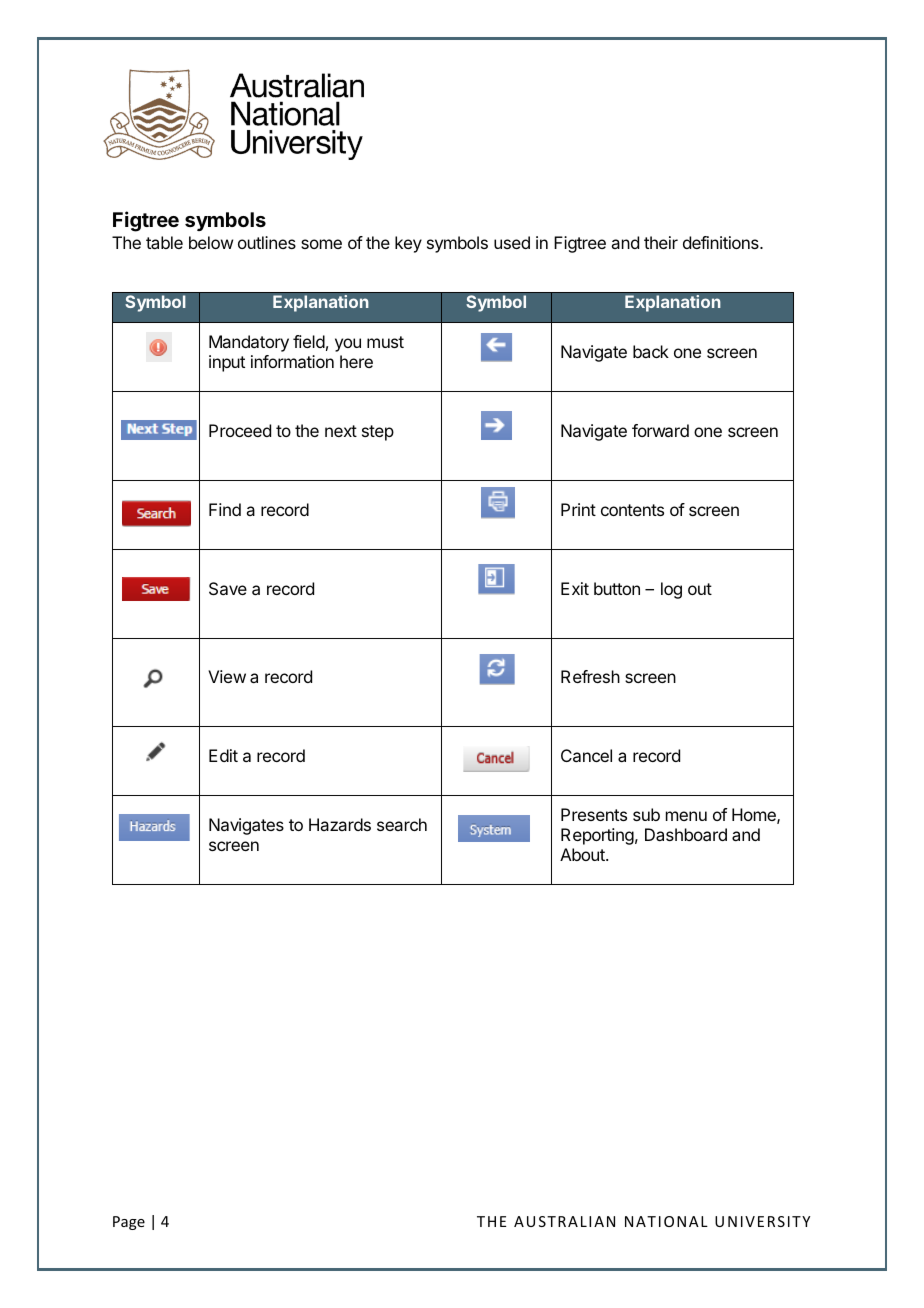 This screenshot has width=924, height=1308. What do you see at coordinates (211, 242) in the screenshot?
I see `below` at bounding box center [211, 242].
